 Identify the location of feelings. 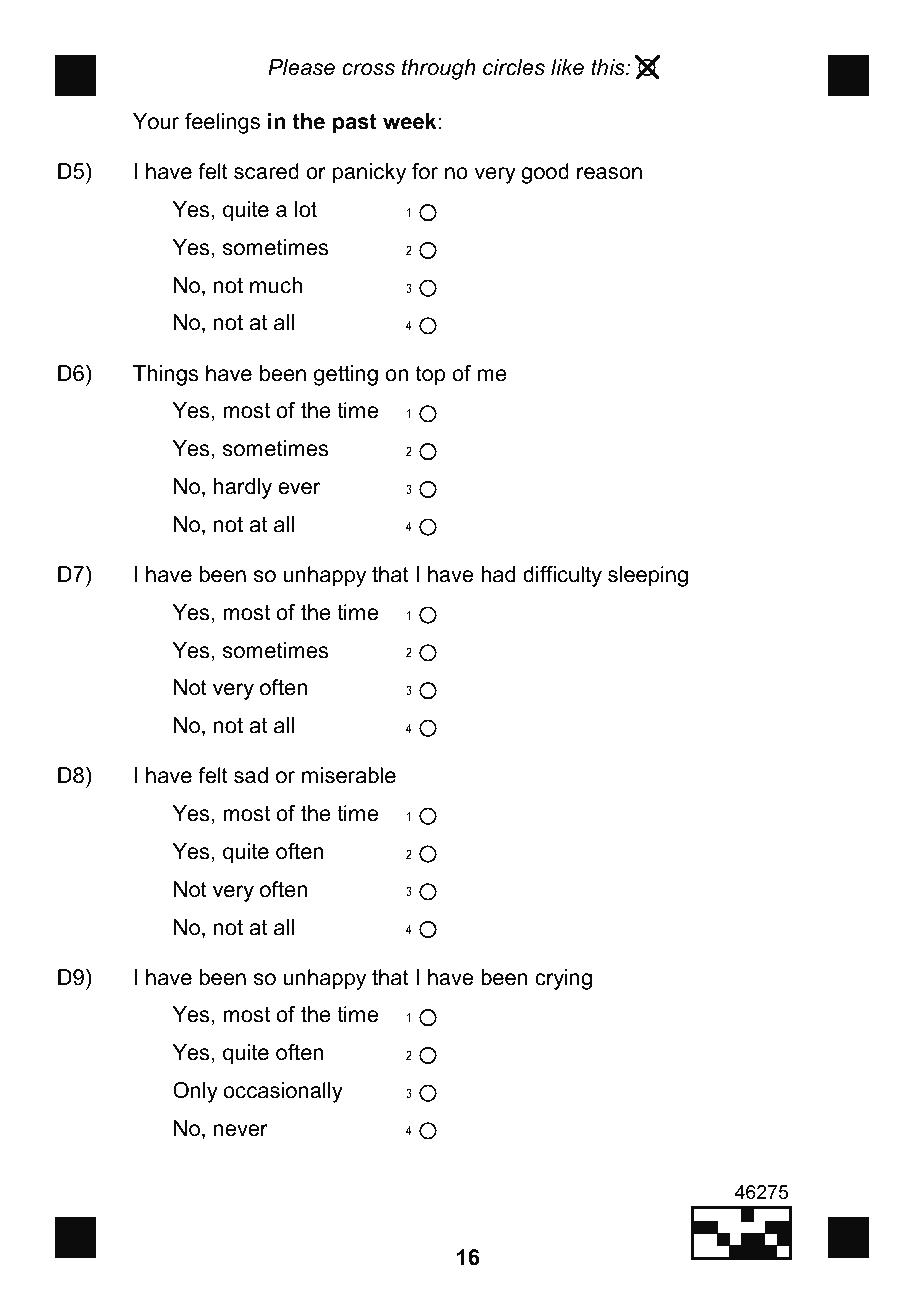
(222, 123).
